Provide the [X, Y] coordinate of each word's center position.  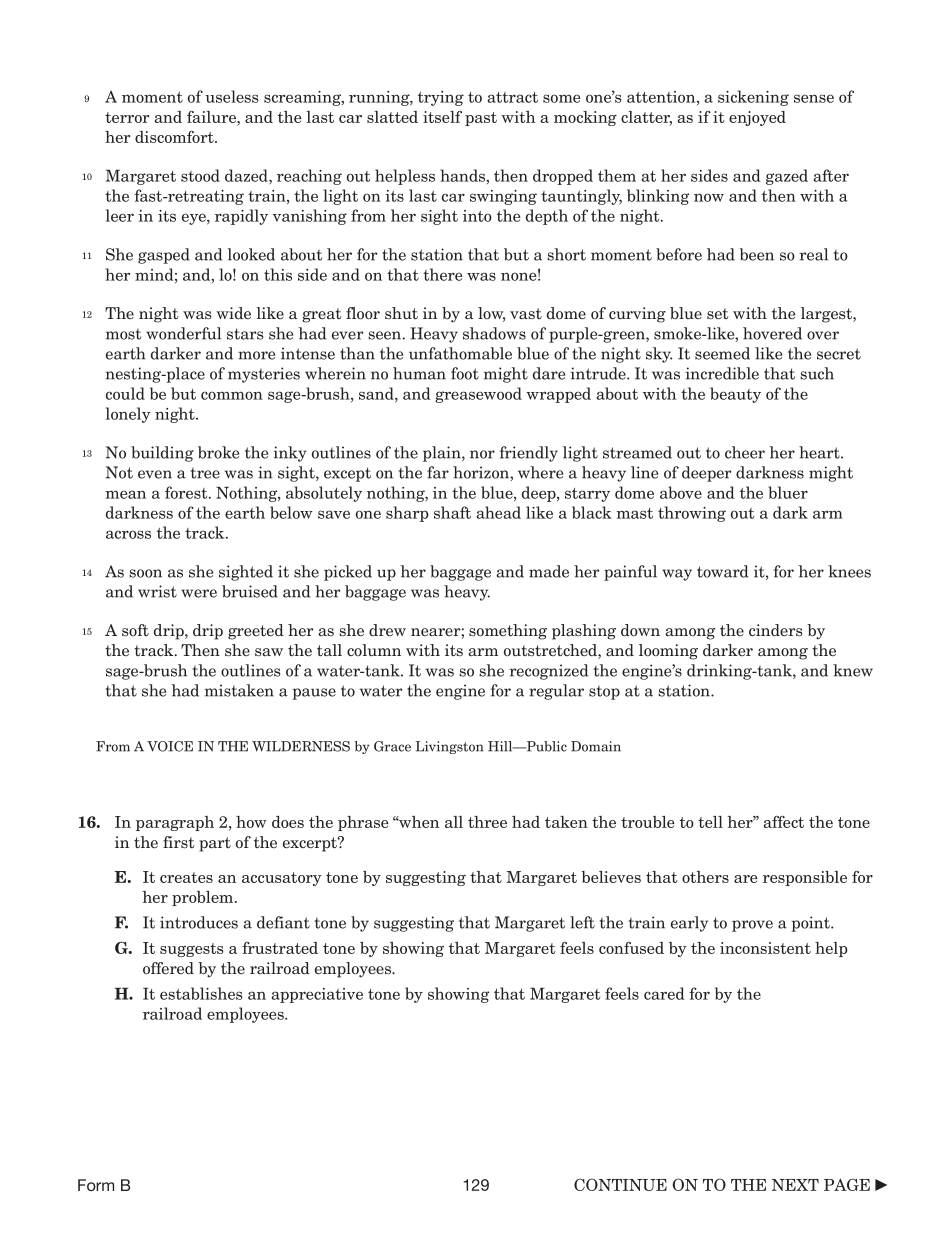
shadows [494, 333]
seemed [722, 353]
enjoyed [757, 118]
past [481, 119]
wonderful [183, 333]
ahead [498, 512]
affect [784, 822]
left [582, 922]
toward [722, 571]
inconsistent [765, 948]
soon [145, 573]
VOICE [170, 746]
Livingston [449, 747]
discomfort [175, 137]
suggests [192, 950]
